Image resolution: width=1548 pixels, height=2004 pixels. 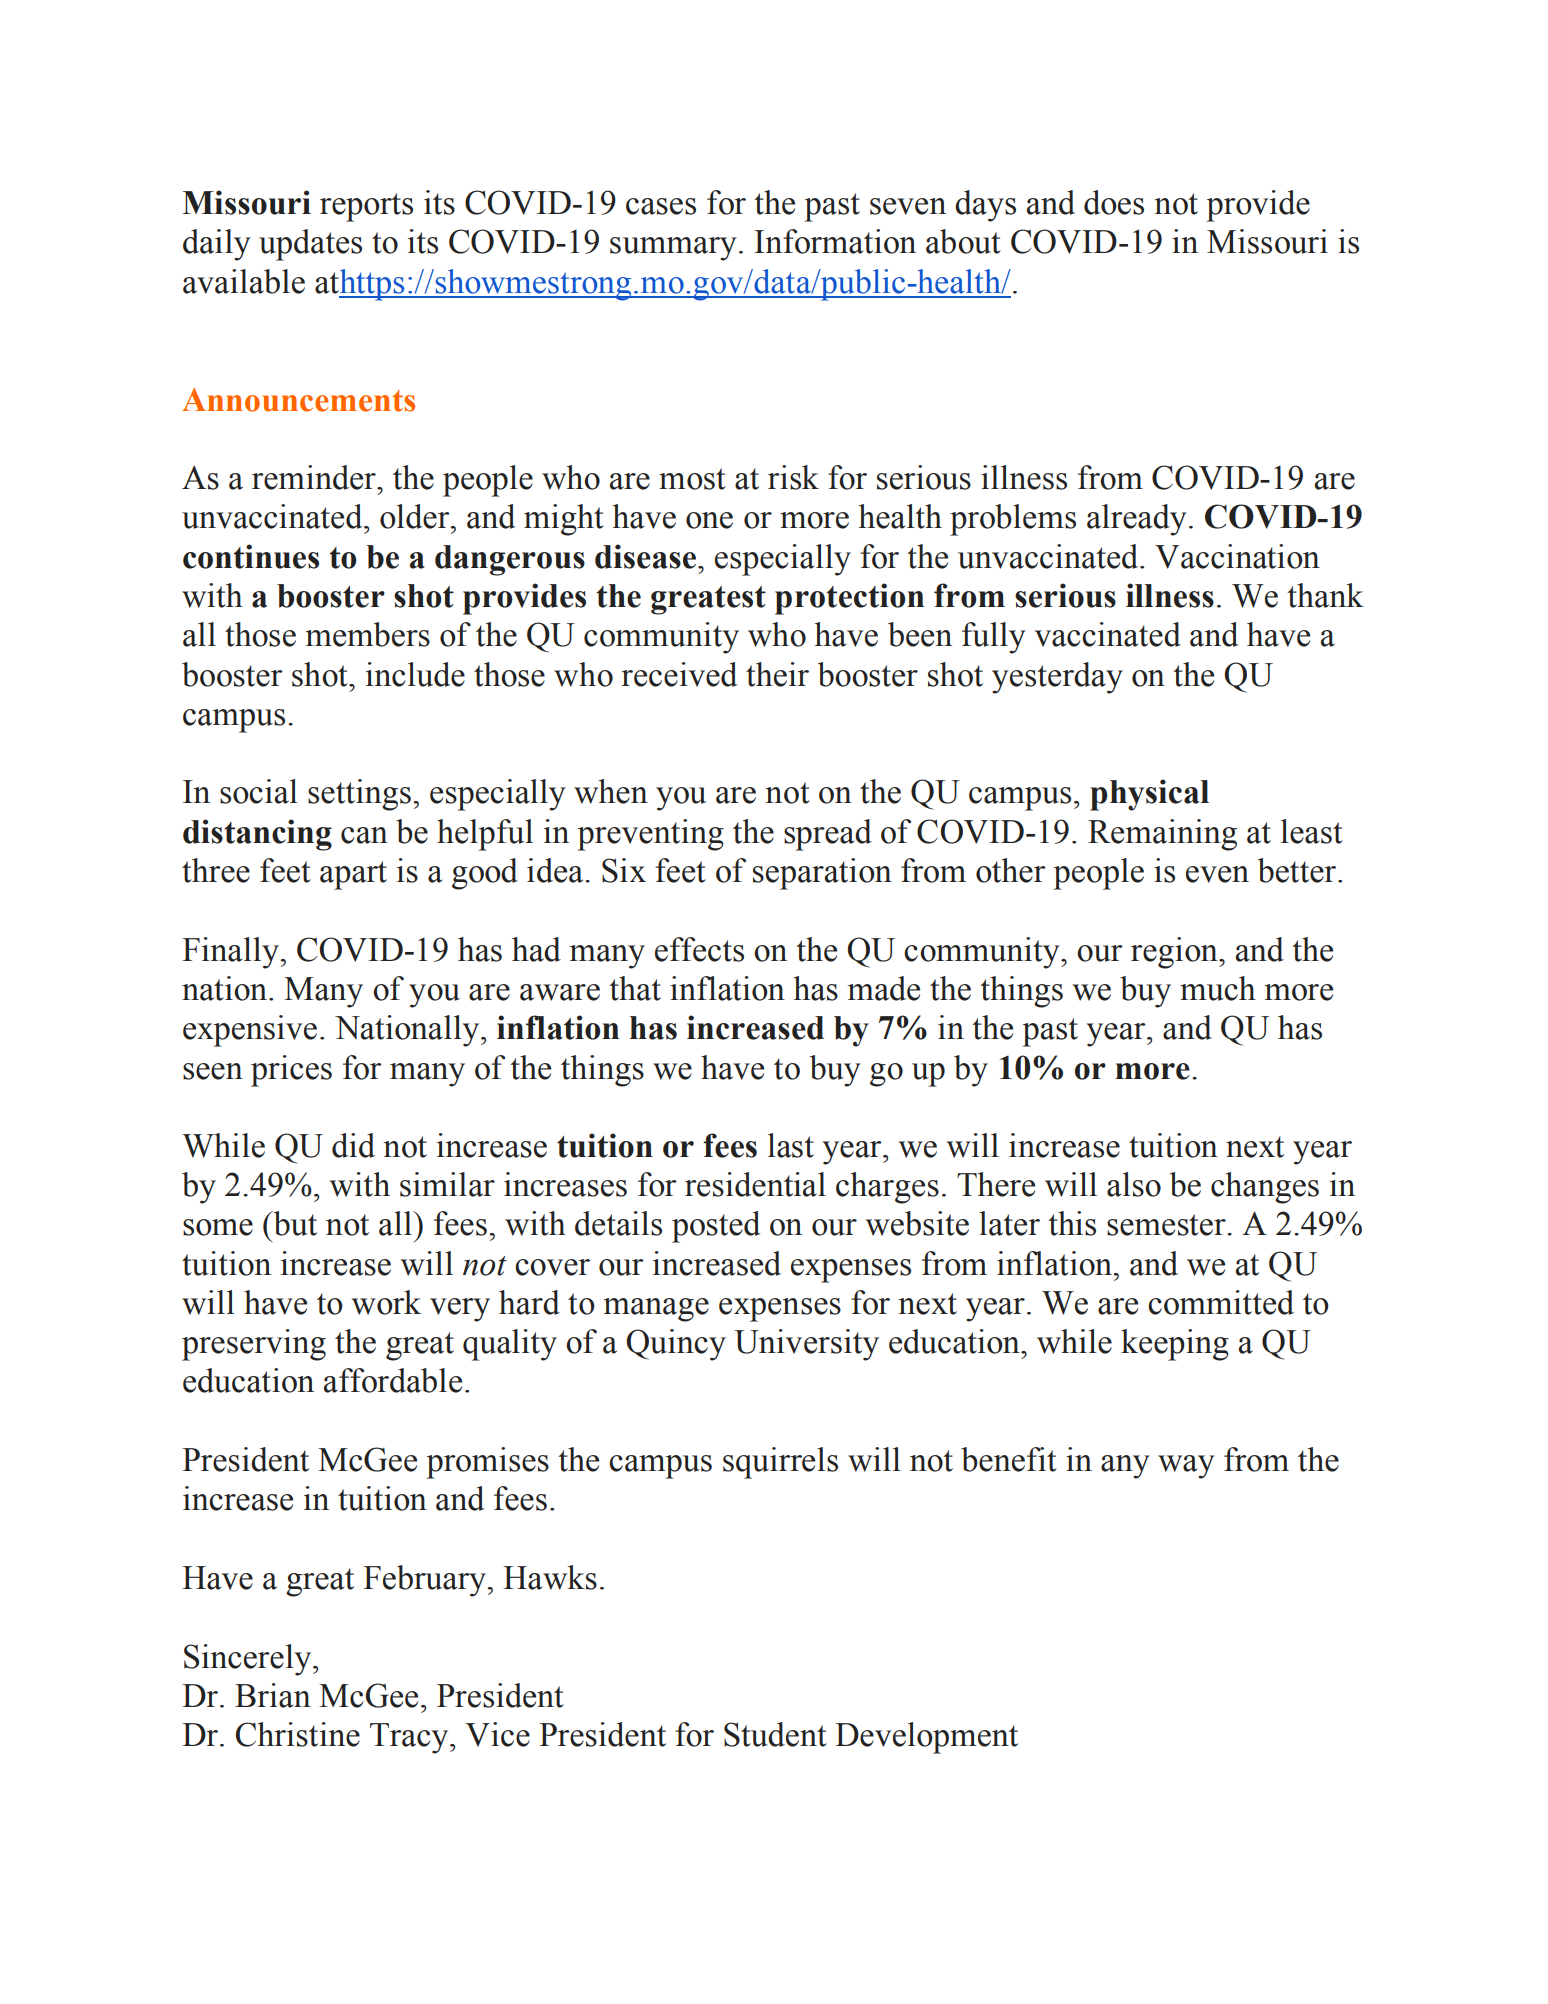 I want to click on Finally, so click(x=232, y=953).
